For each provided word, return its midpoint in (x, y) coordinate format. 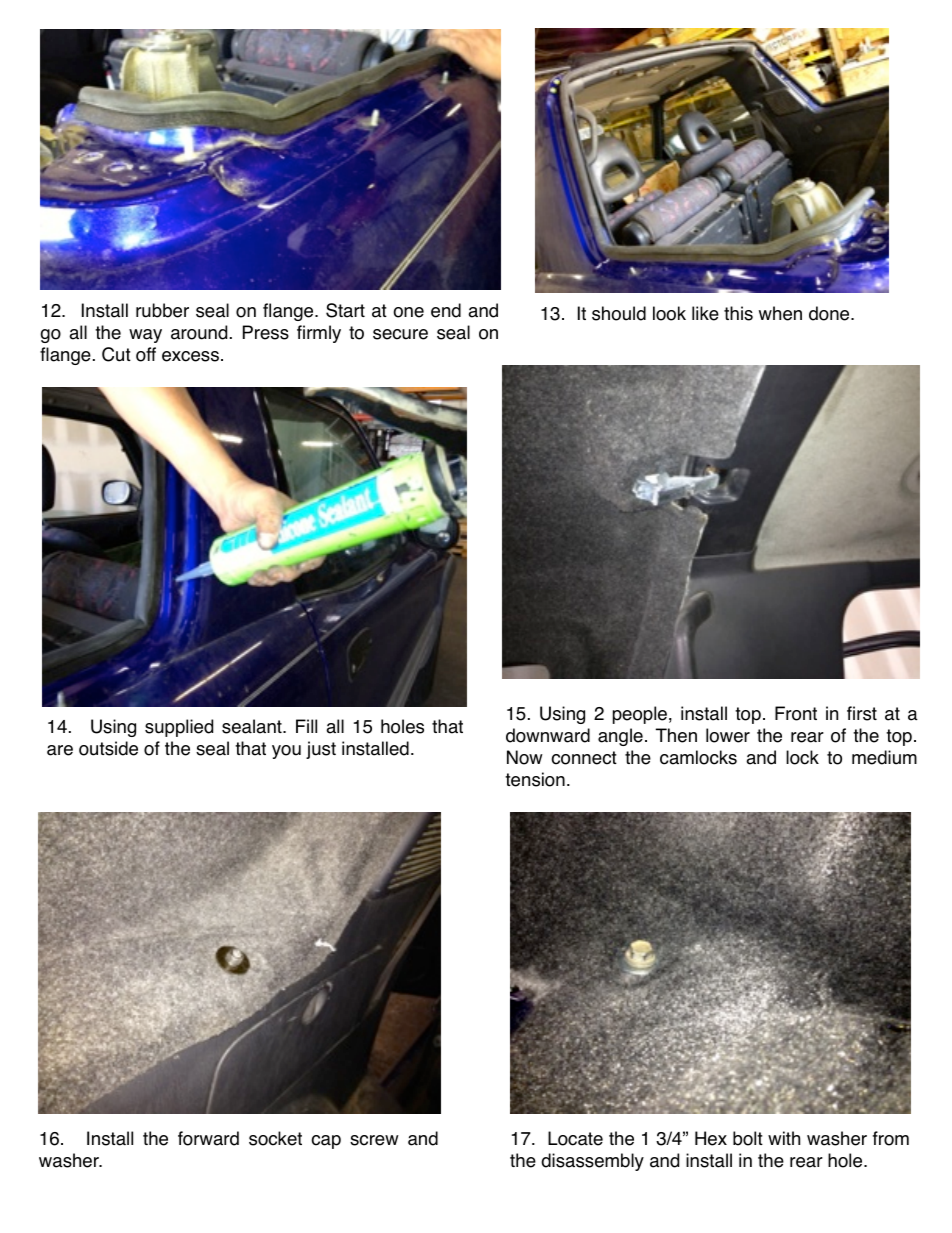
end (446, 310)
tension (535, 779)
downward (548, 735)
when (780, 313)
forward (208, 1138)
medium (884, 757)
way (145, 336)
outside (108, 748)
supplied (179, 728)
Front (796, 713)
